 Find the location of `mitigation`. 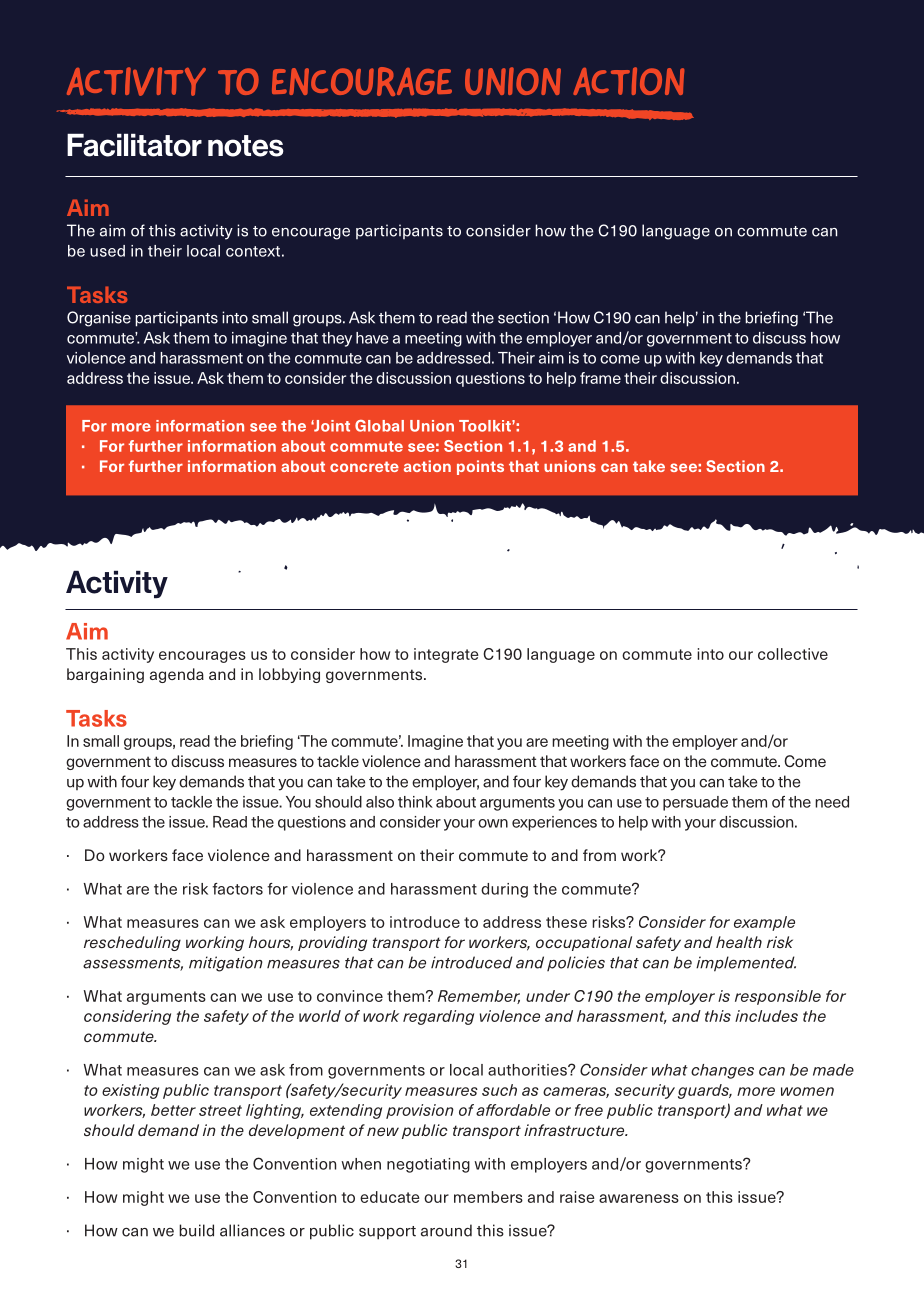

mitigation is located at coordinates (226, 964).
